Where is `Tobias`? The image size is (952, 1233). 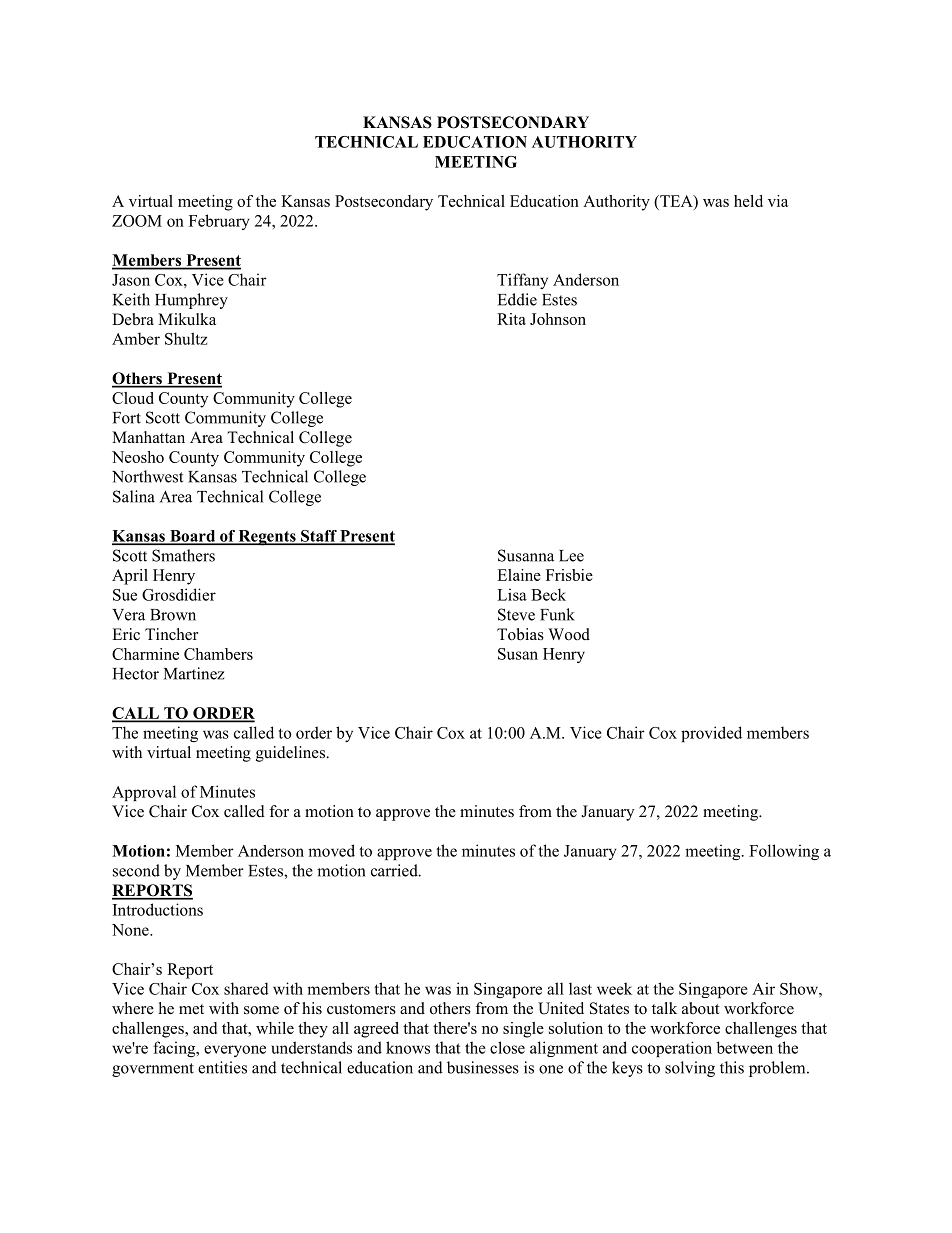
Tobias is located at coordinates (520, 634).
